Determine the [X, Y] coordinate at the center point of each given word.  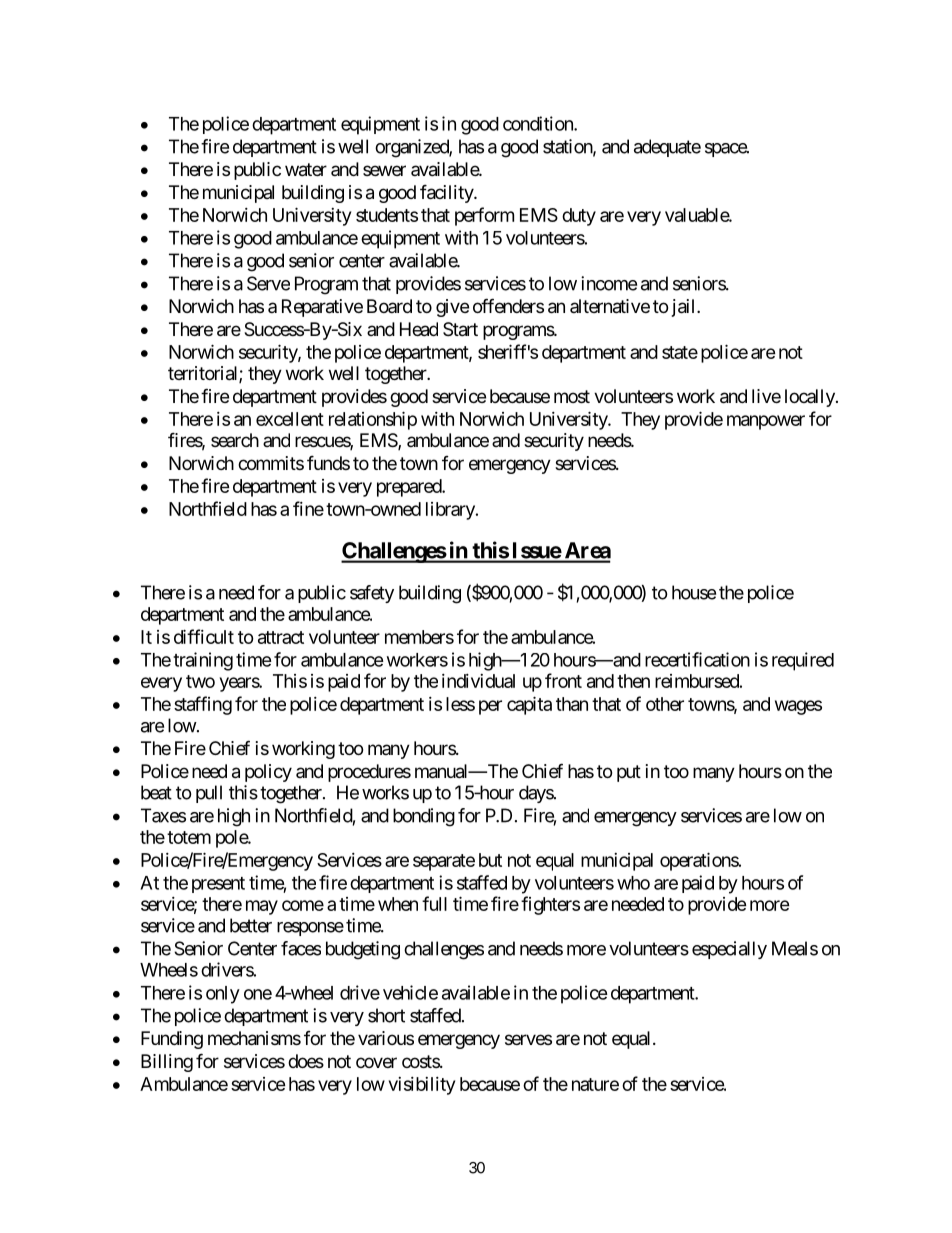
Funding [172, 1040]
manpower [766, 422]
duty [579, 217]
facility [447, 193]
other [665, 704]
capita [529, 705]
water [306, 170]
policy [268, 773]
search [235, 440]
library [451, 511]
